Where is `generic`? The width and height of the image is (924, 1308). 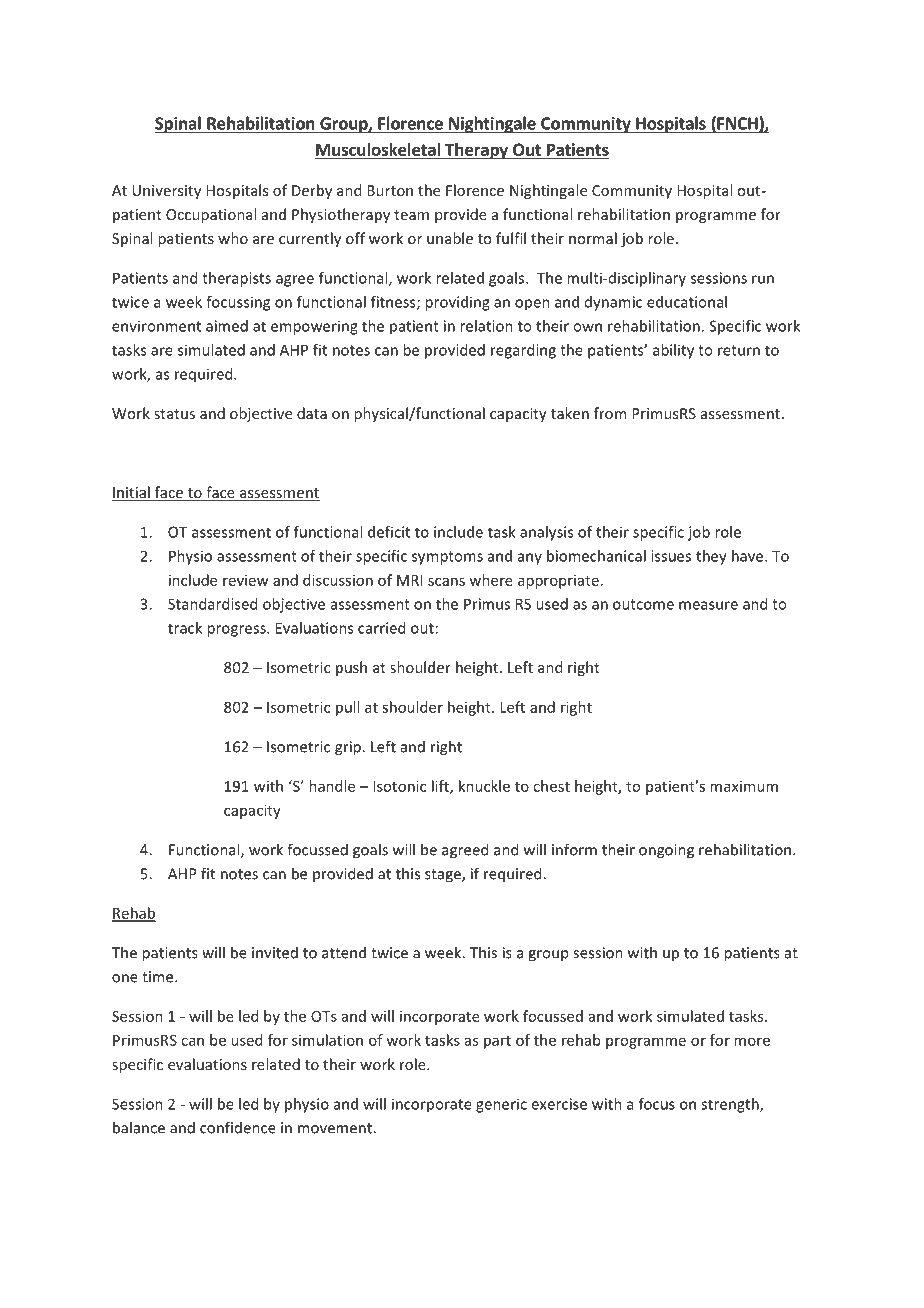 generic is located at coordinates (501, 1105).
